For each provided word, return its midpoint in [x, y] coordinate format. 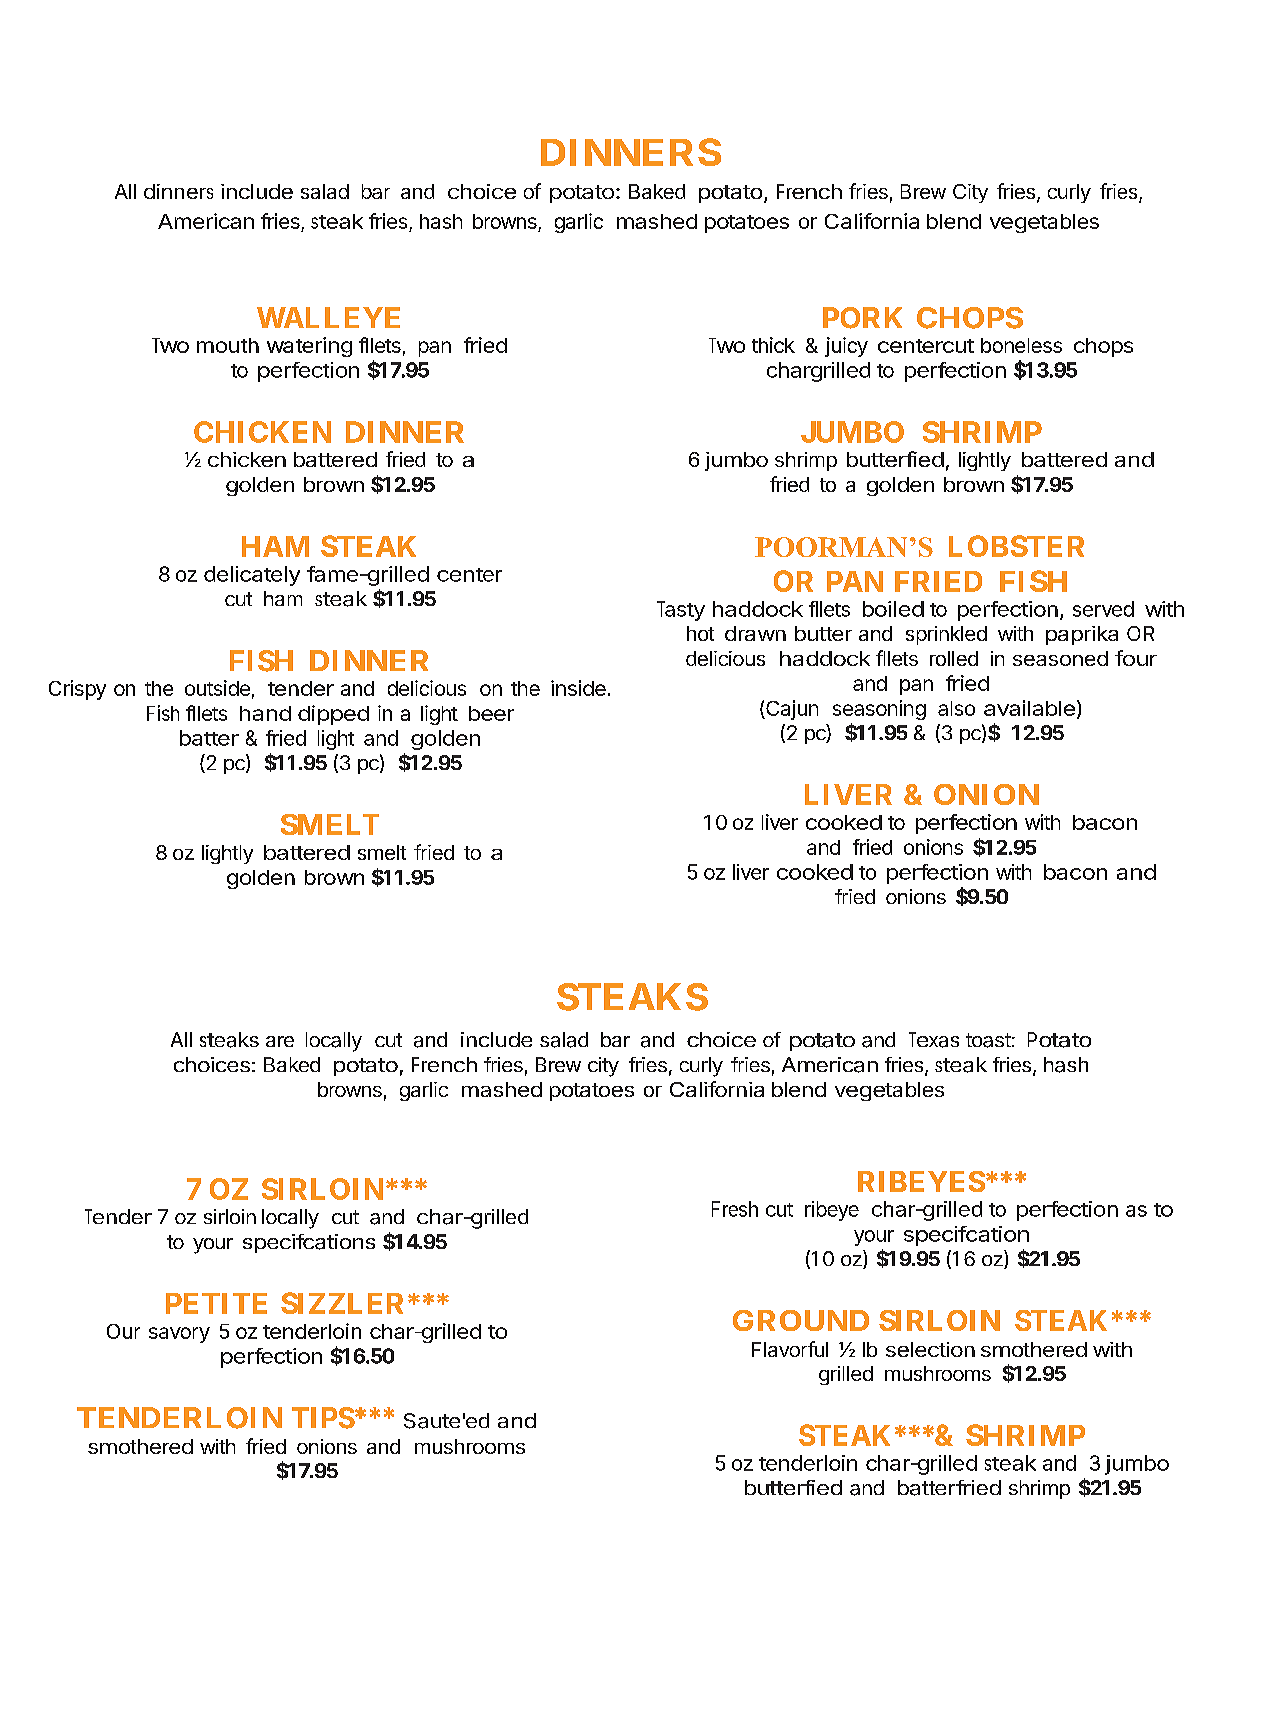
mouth [228, 345]
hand [265, 713]
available [1029, 708]
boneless [1021, 345]
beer [491, 713]
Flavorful [790, 1349]
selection [930, 1349]
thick [773, 345]
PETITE [216, 1303]
